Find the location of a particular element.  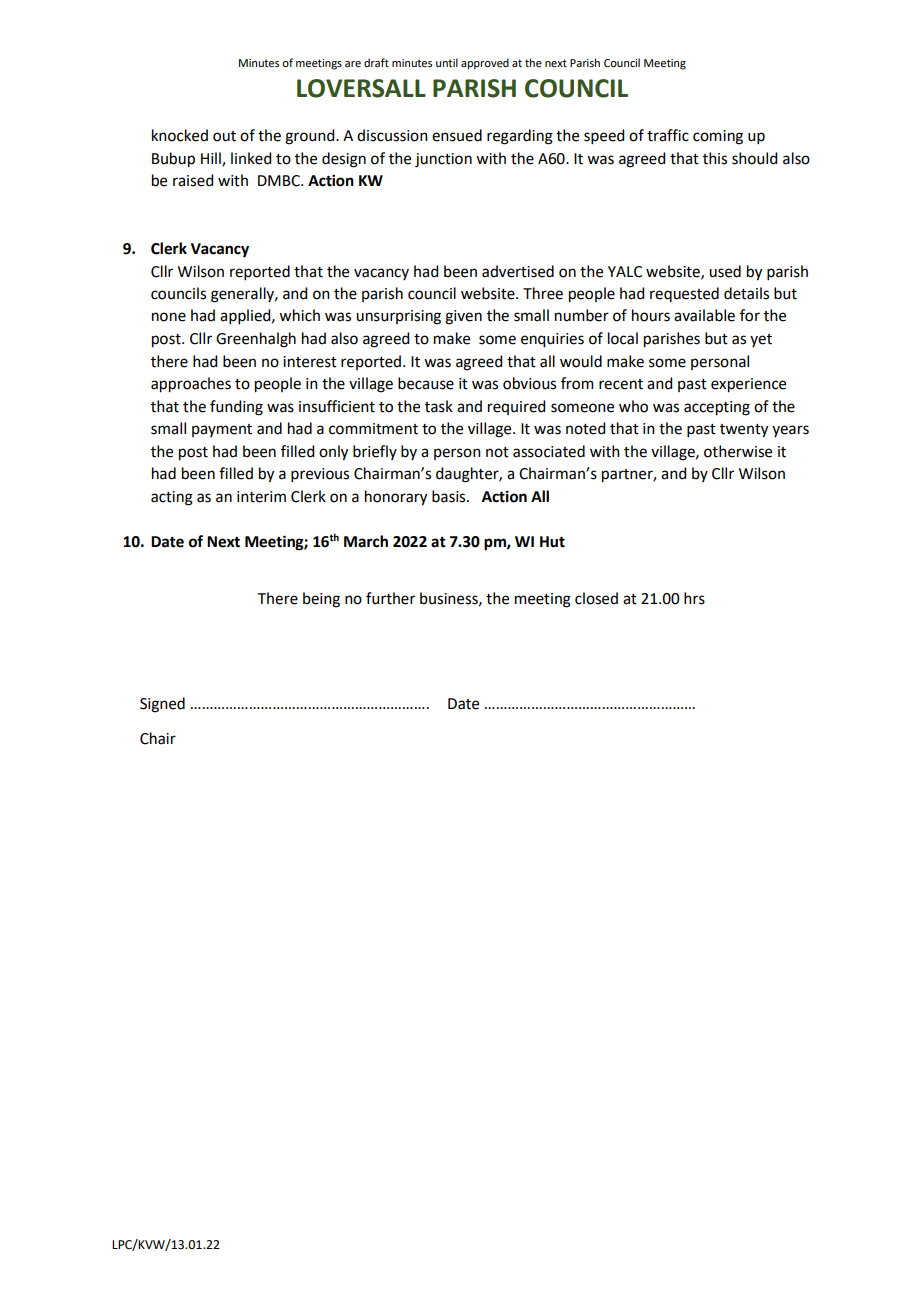

out is located at coordinates (224, 136).
